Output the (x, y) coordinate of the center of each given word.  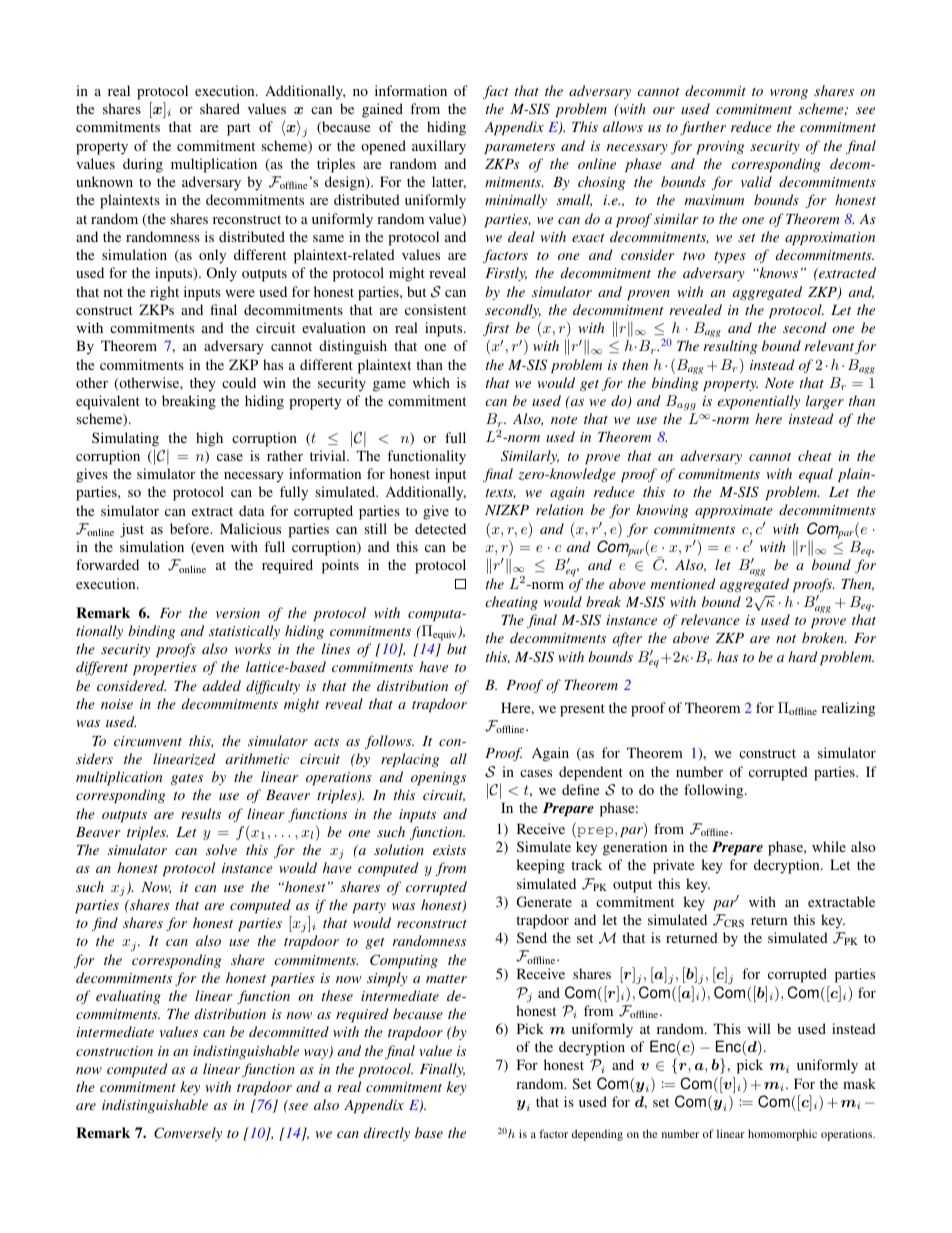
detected (440, 528)
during (143, 165)
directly (387, 1134)
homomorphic (782, 1135)
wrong (789, 94)
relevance (710, 619)
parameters (519, 148)
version (238, 613)
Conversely (188, 1134)
